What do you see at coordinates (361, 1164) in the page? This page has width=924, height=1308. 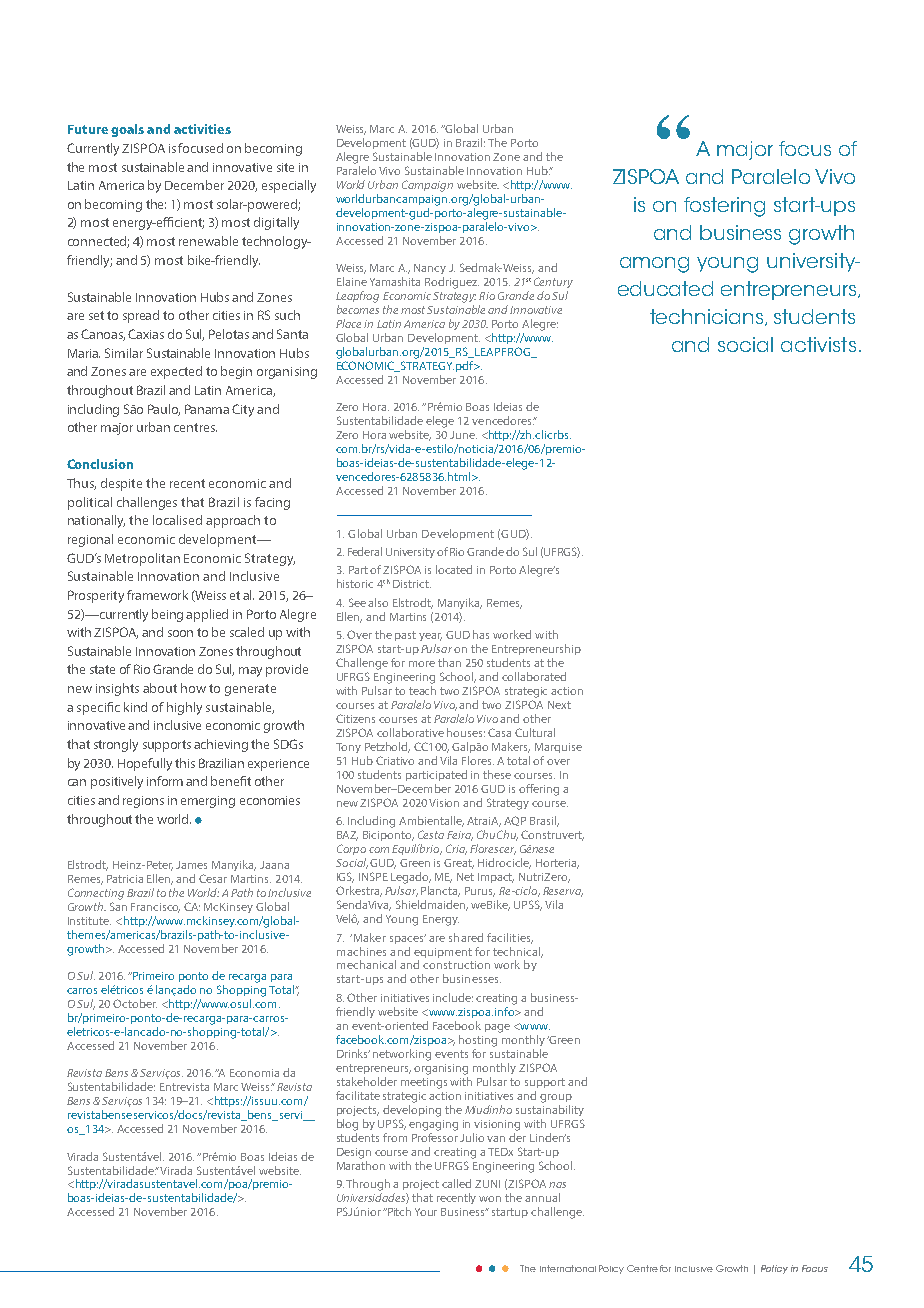 I see `Marathon` at bounding box center [361, 1164].
